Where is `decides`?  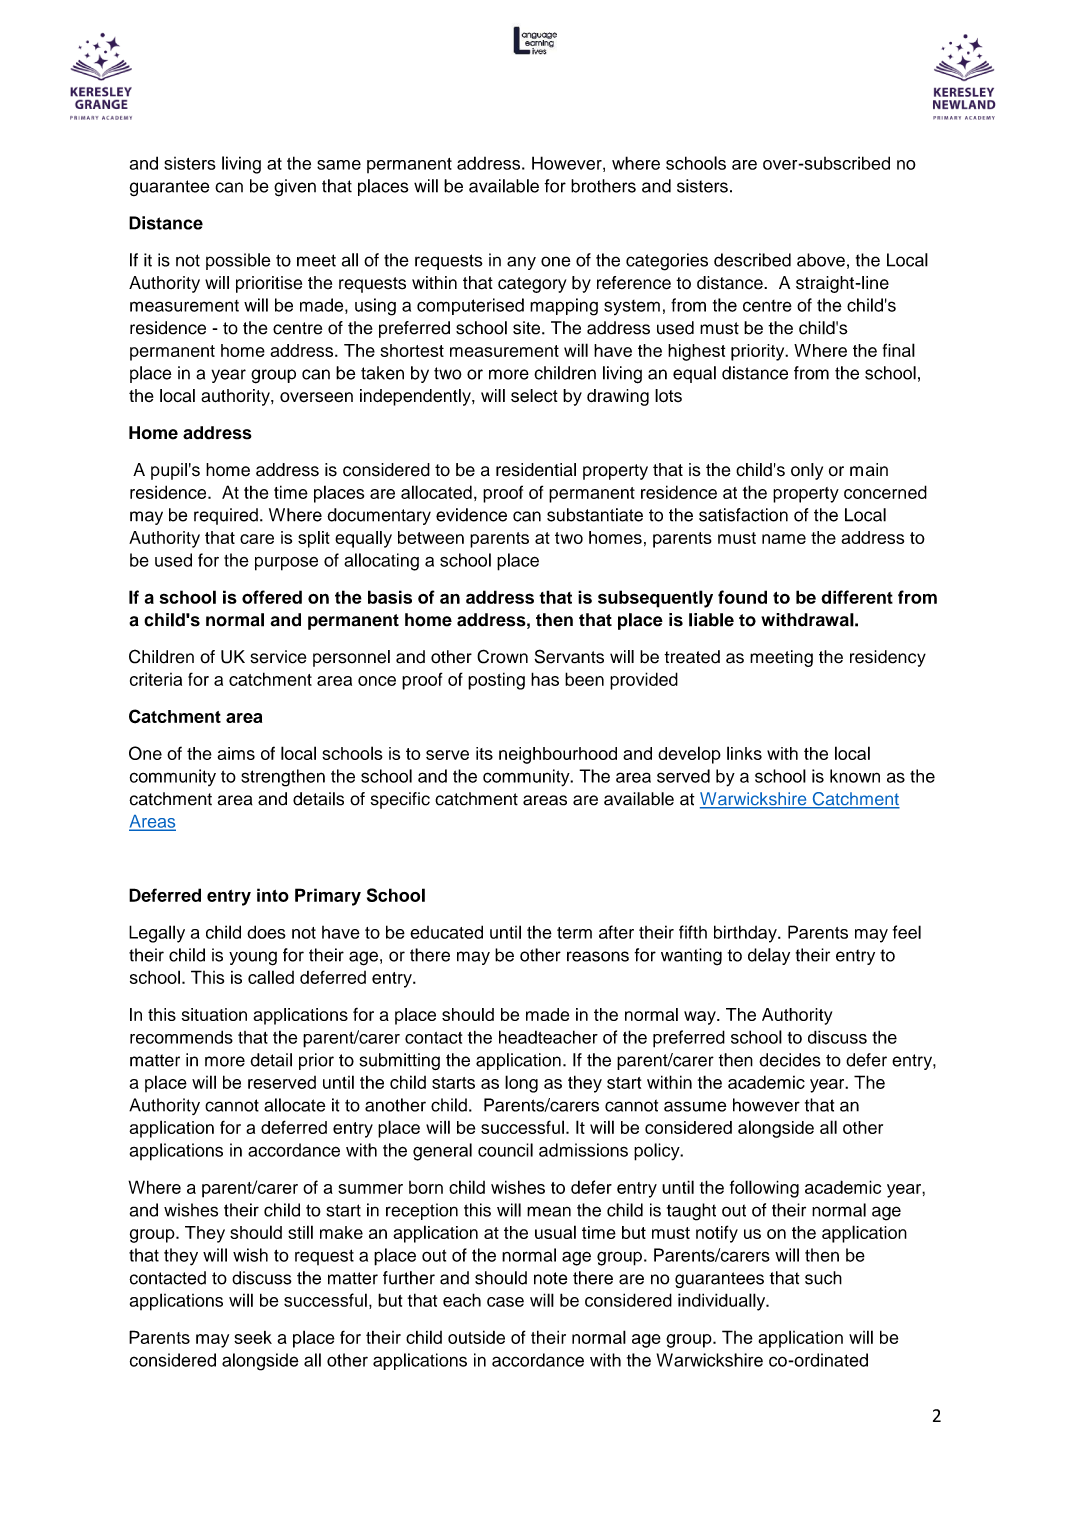 decides is located at coordinates (790, 1060).
